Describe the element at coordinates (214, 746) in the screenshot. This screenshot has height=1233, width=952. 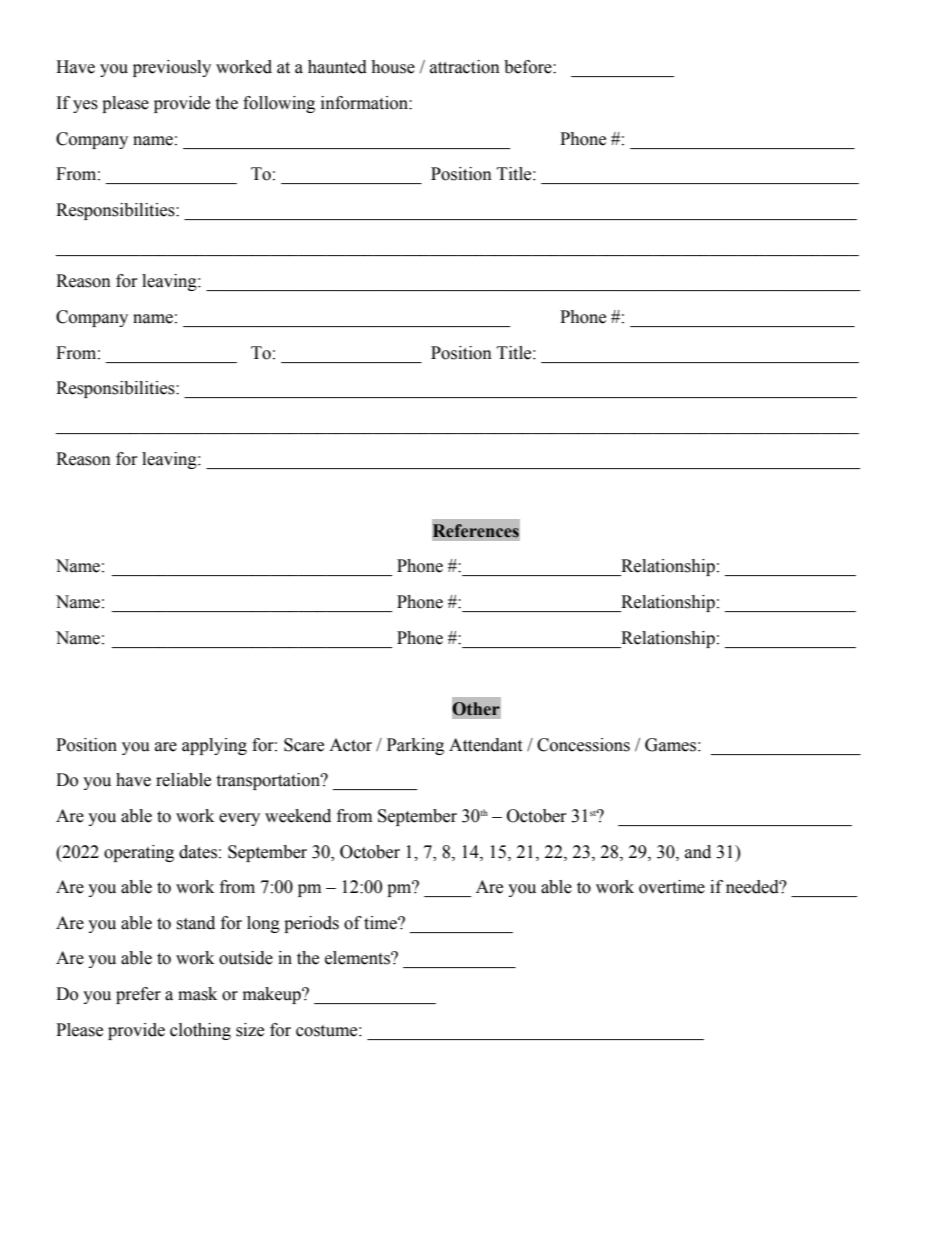
I see `applying` at that location.
